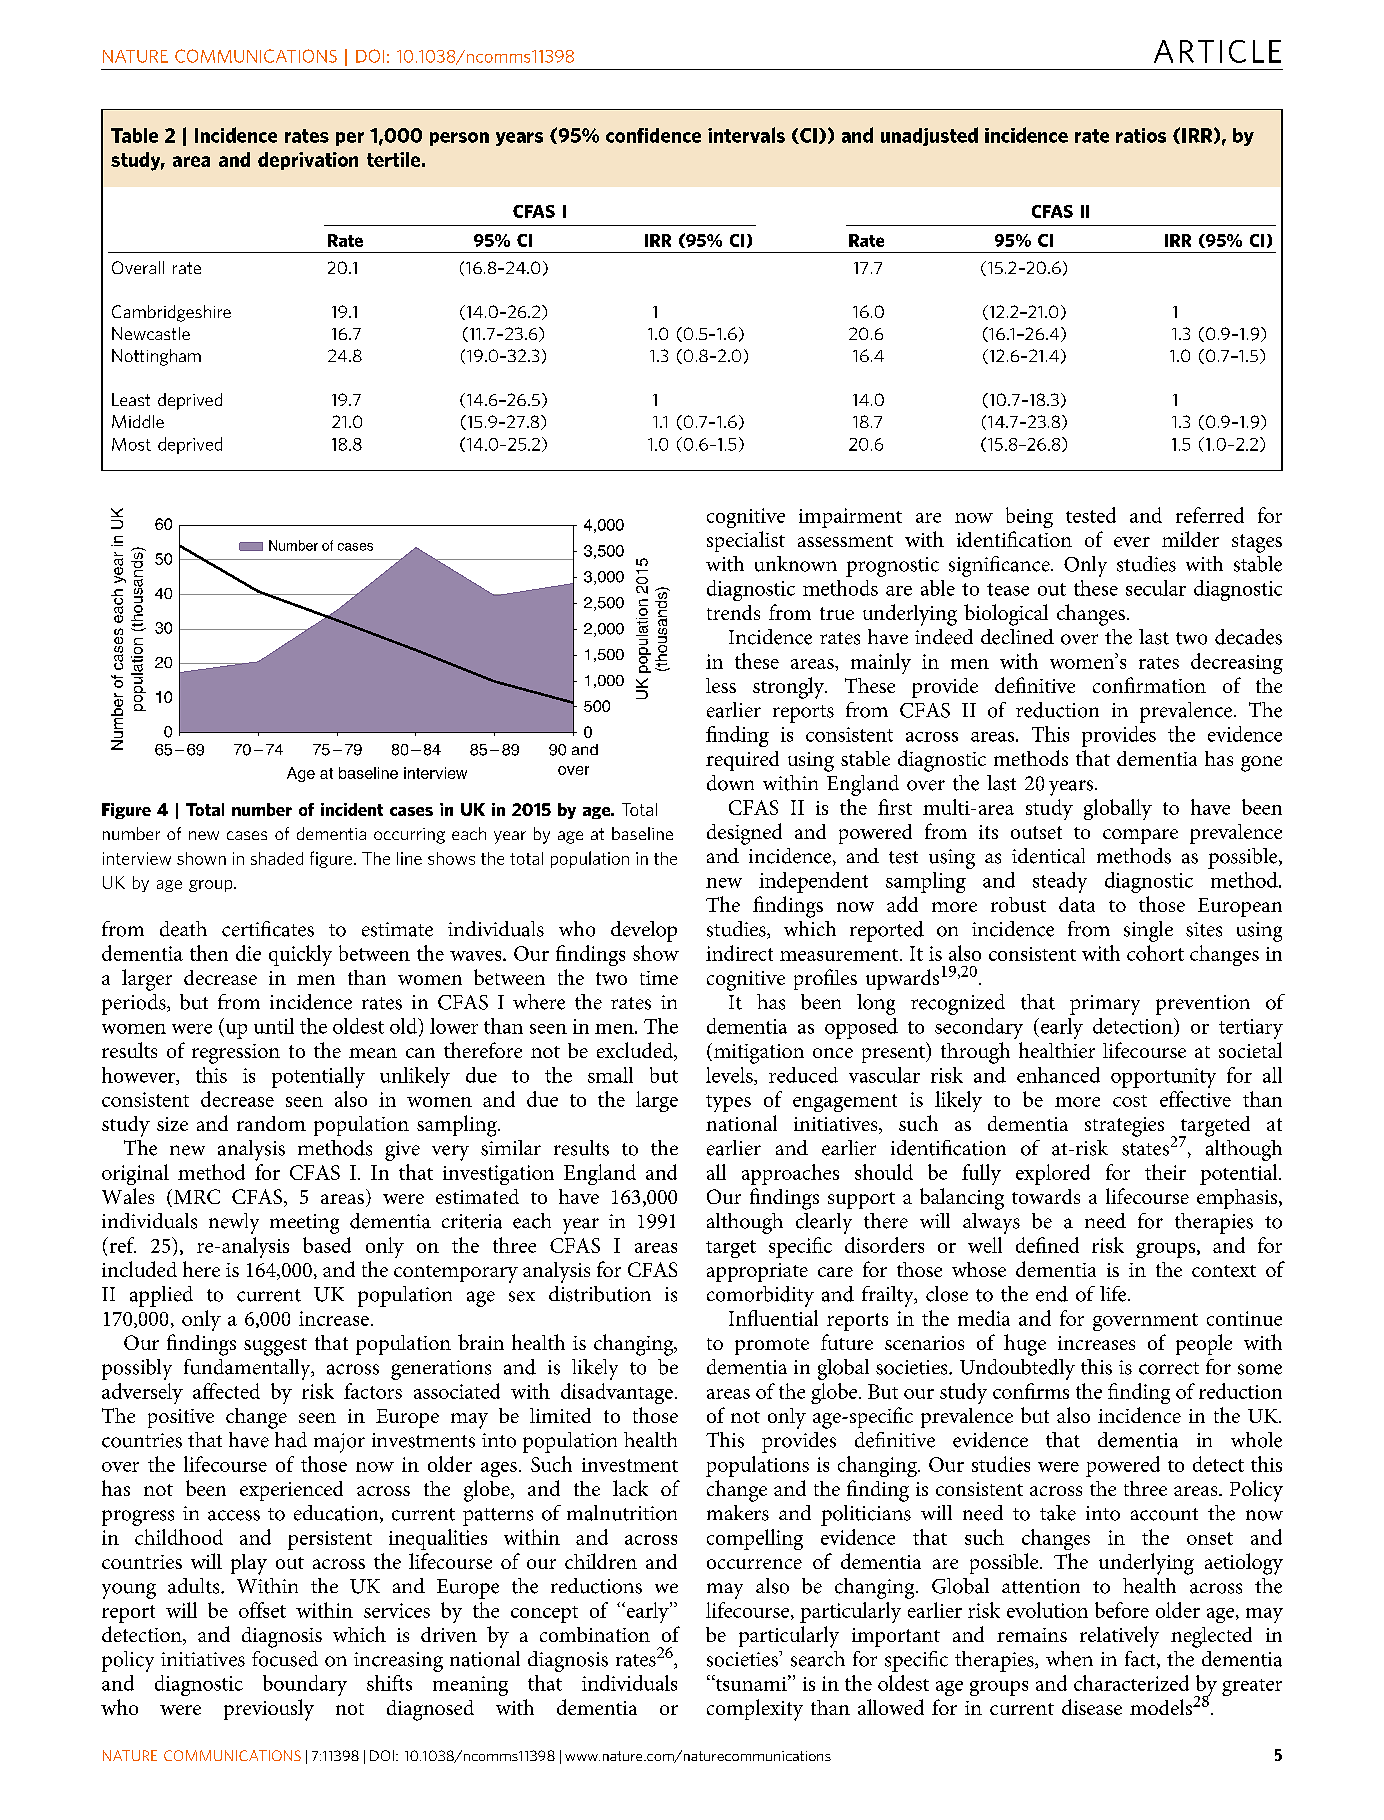 Image resolution: width=1384 pixels, height=1820 pixels. I want to click on ratios, so click(1141, 135).
